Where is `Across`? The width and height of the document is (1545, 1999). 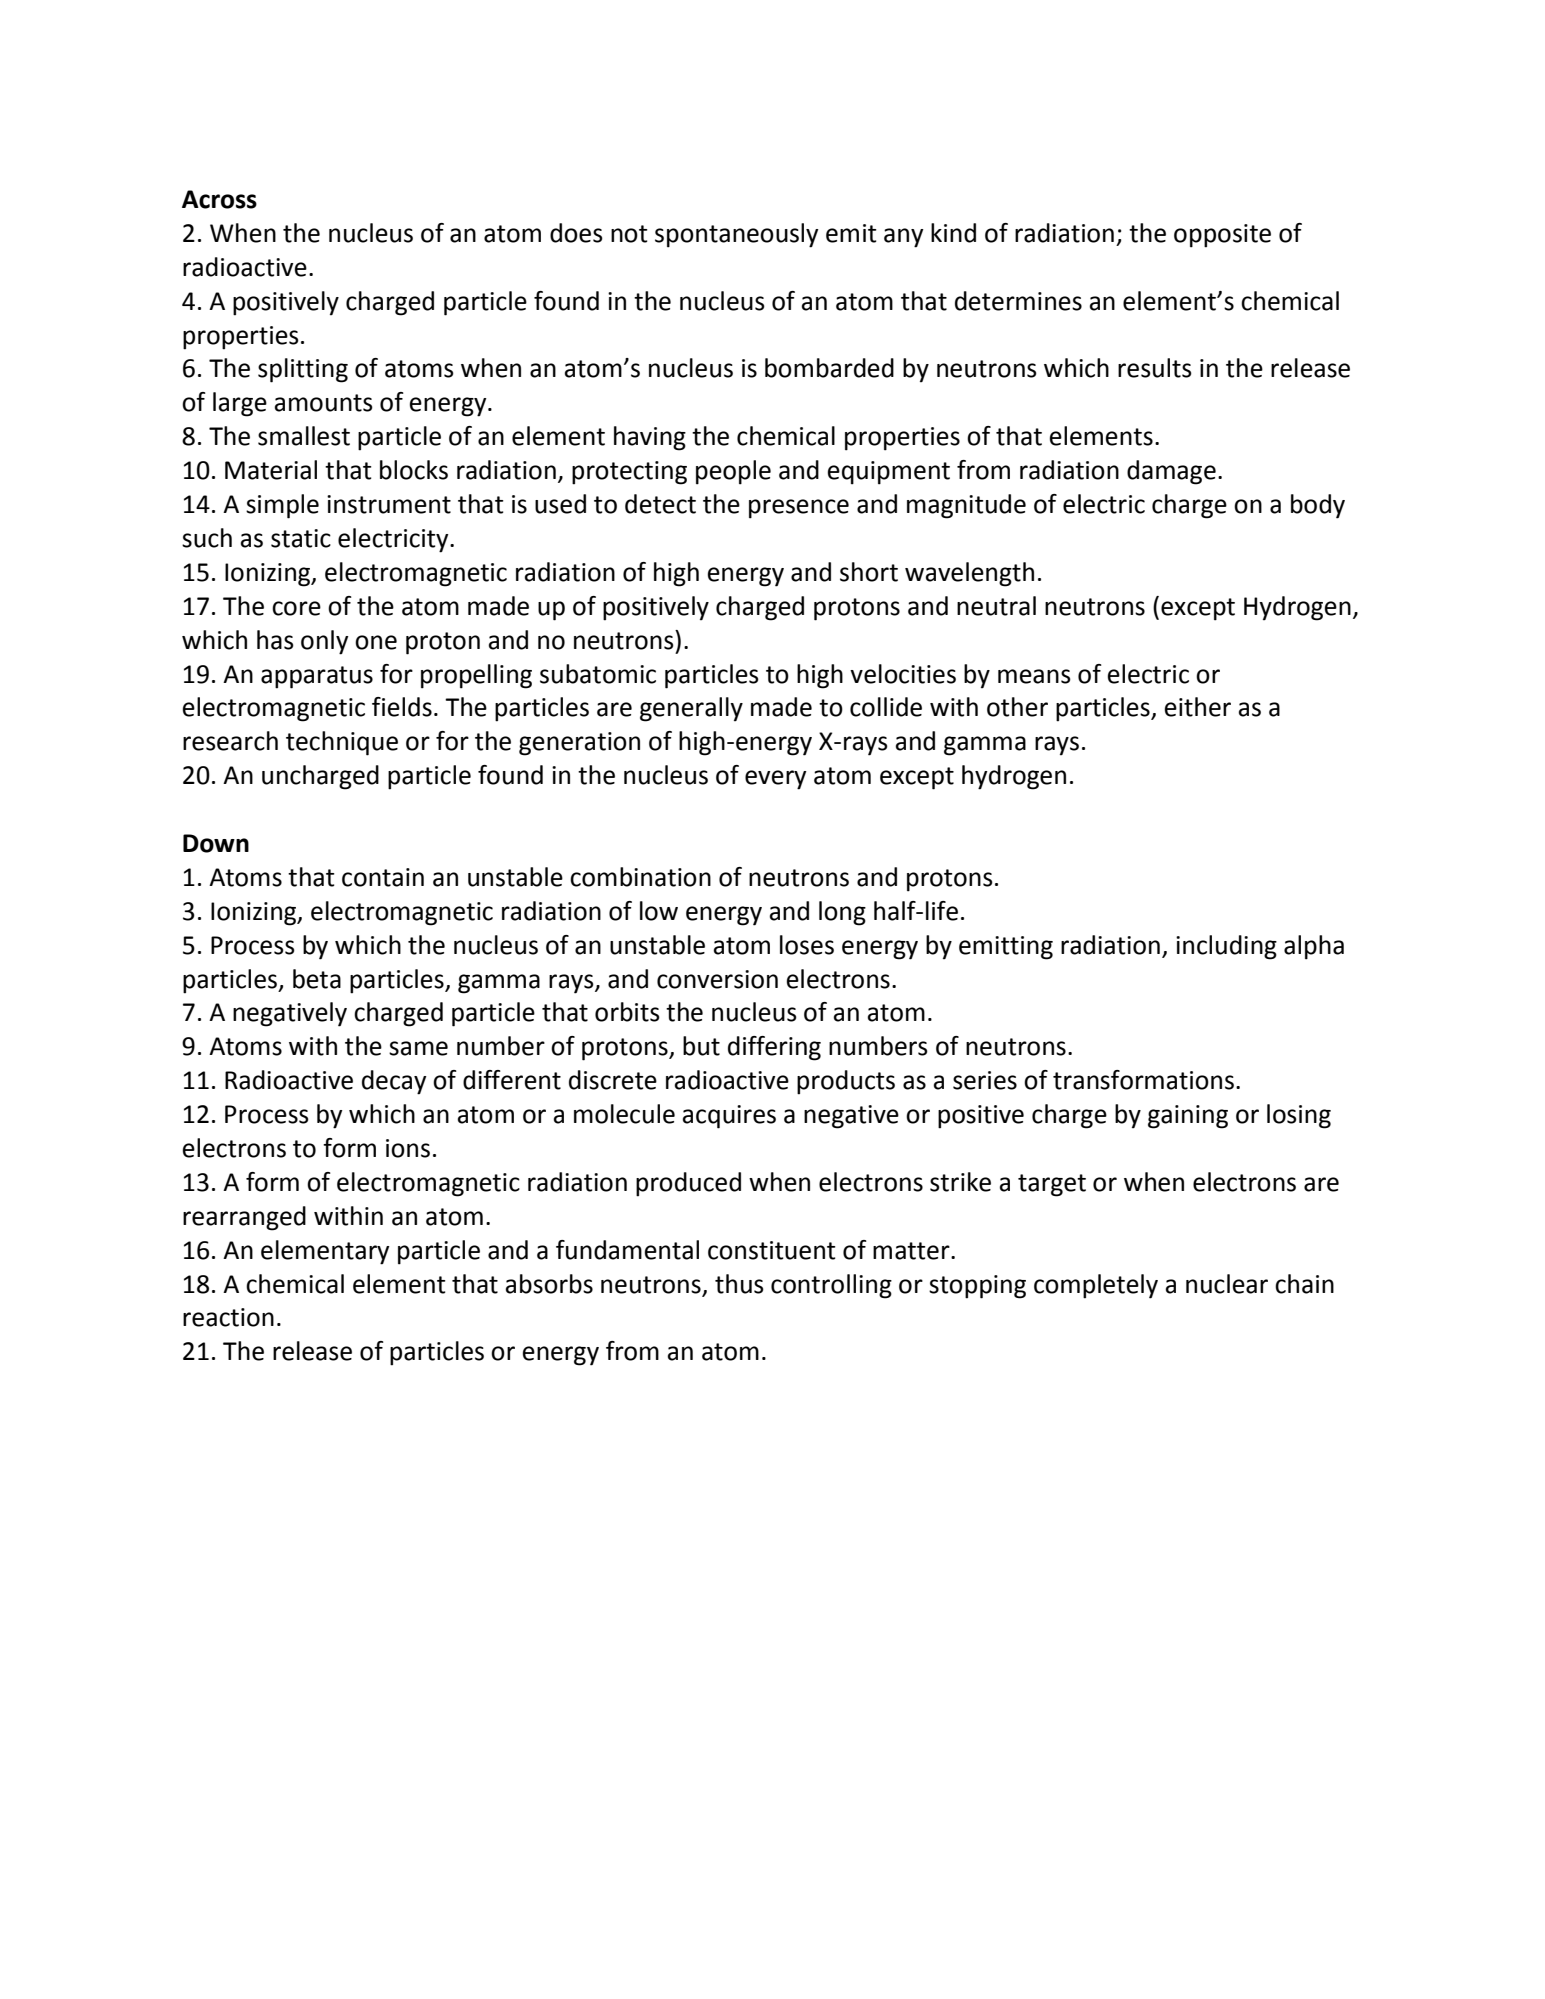
Across is located at coordinates (219, 199).
